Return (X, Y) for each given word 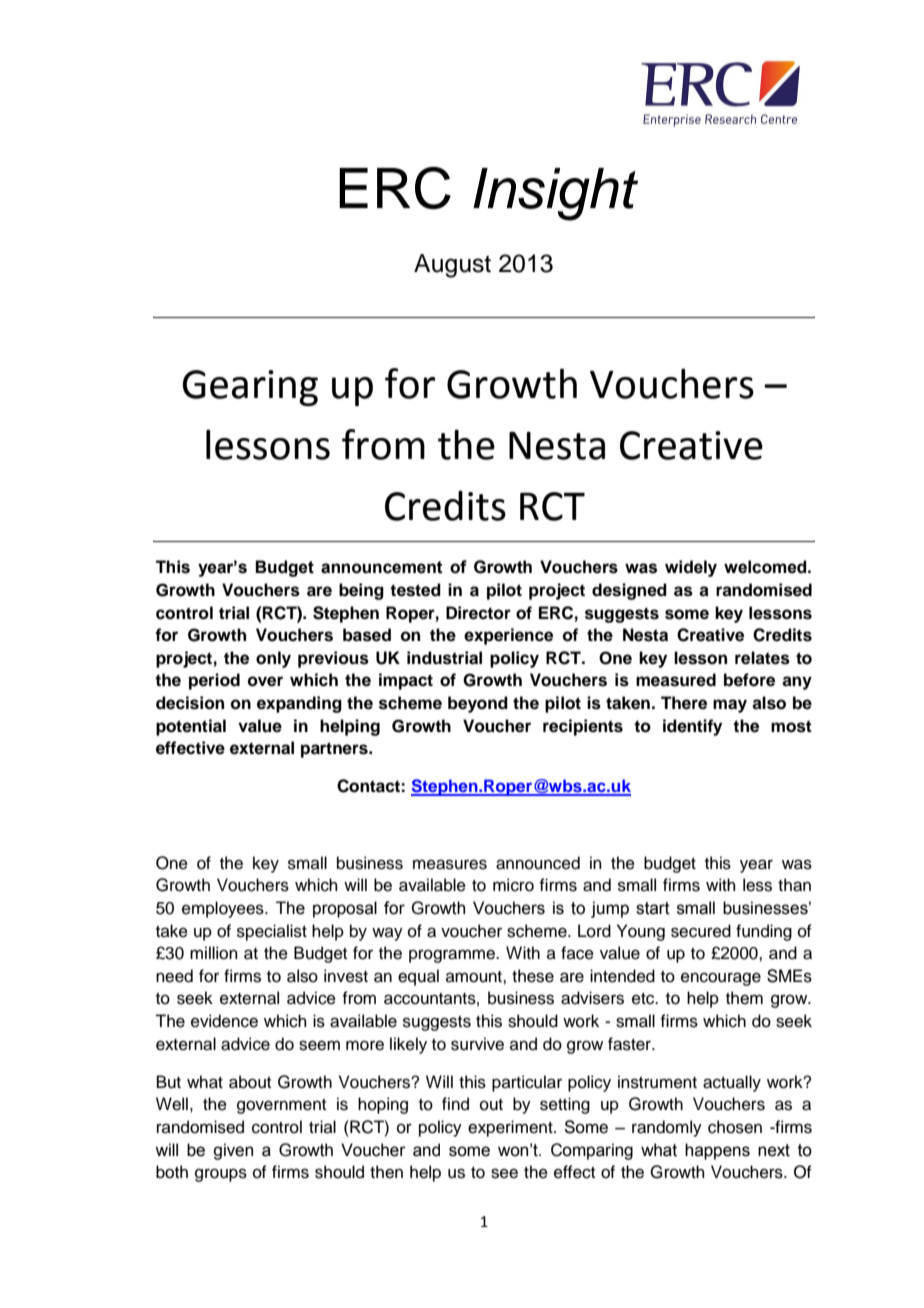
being (361, 591)
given (233, 1151)
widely (691, 568)
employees (224, 909)
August (452, 266)
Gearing (250, 388)
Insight (555, 194)
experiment (511, 1128)
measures (450, 864)
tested (415, 590)
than (794, 885)
